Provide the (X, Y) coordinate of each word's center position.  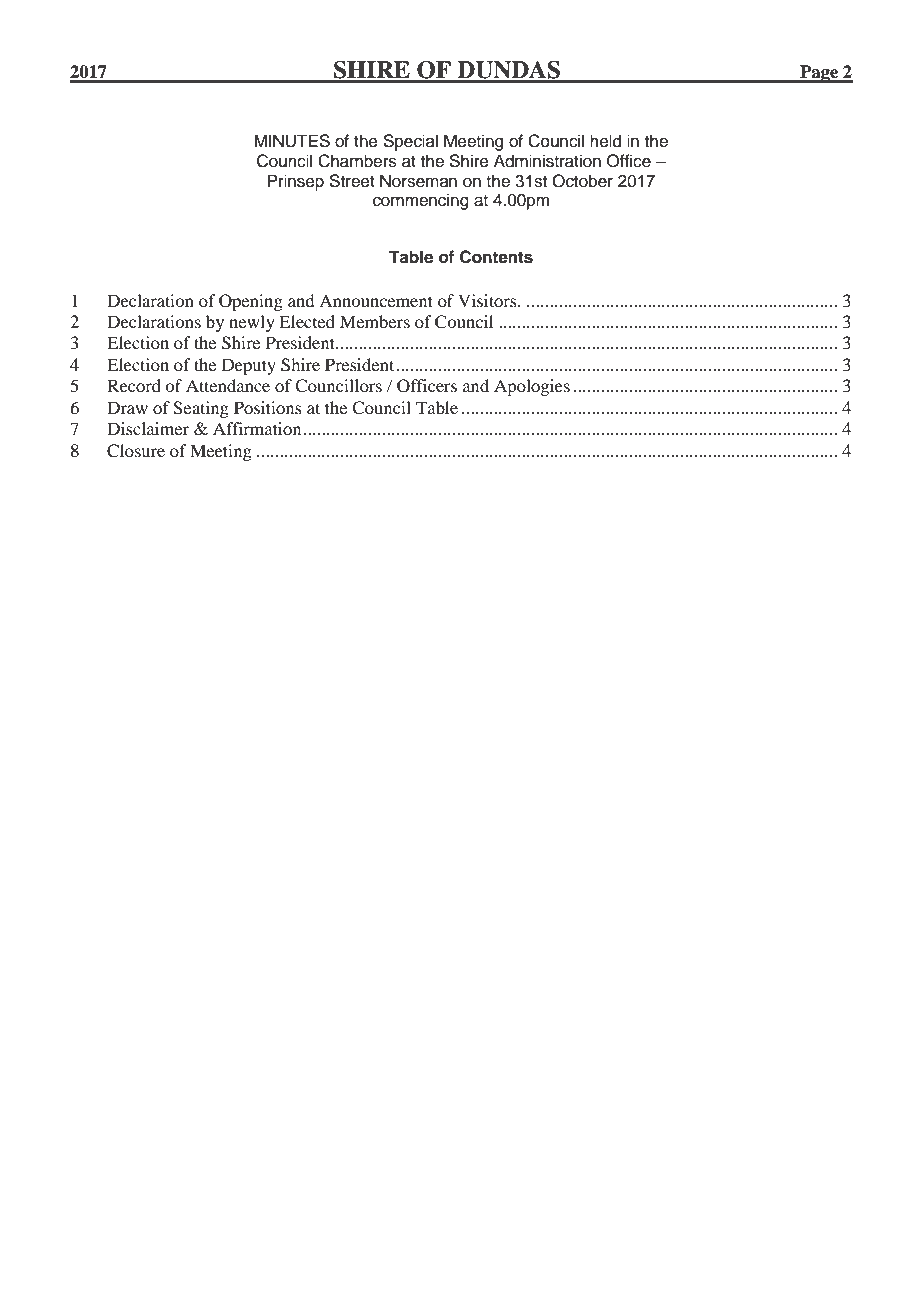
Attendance (228, 385)
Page (819, 74)
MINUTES (292, 141)
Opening (251, 302)
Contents (496, 257)
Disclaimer (148, 428)
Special (411, 142)
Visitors (488, 300)
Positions (268, 407)
